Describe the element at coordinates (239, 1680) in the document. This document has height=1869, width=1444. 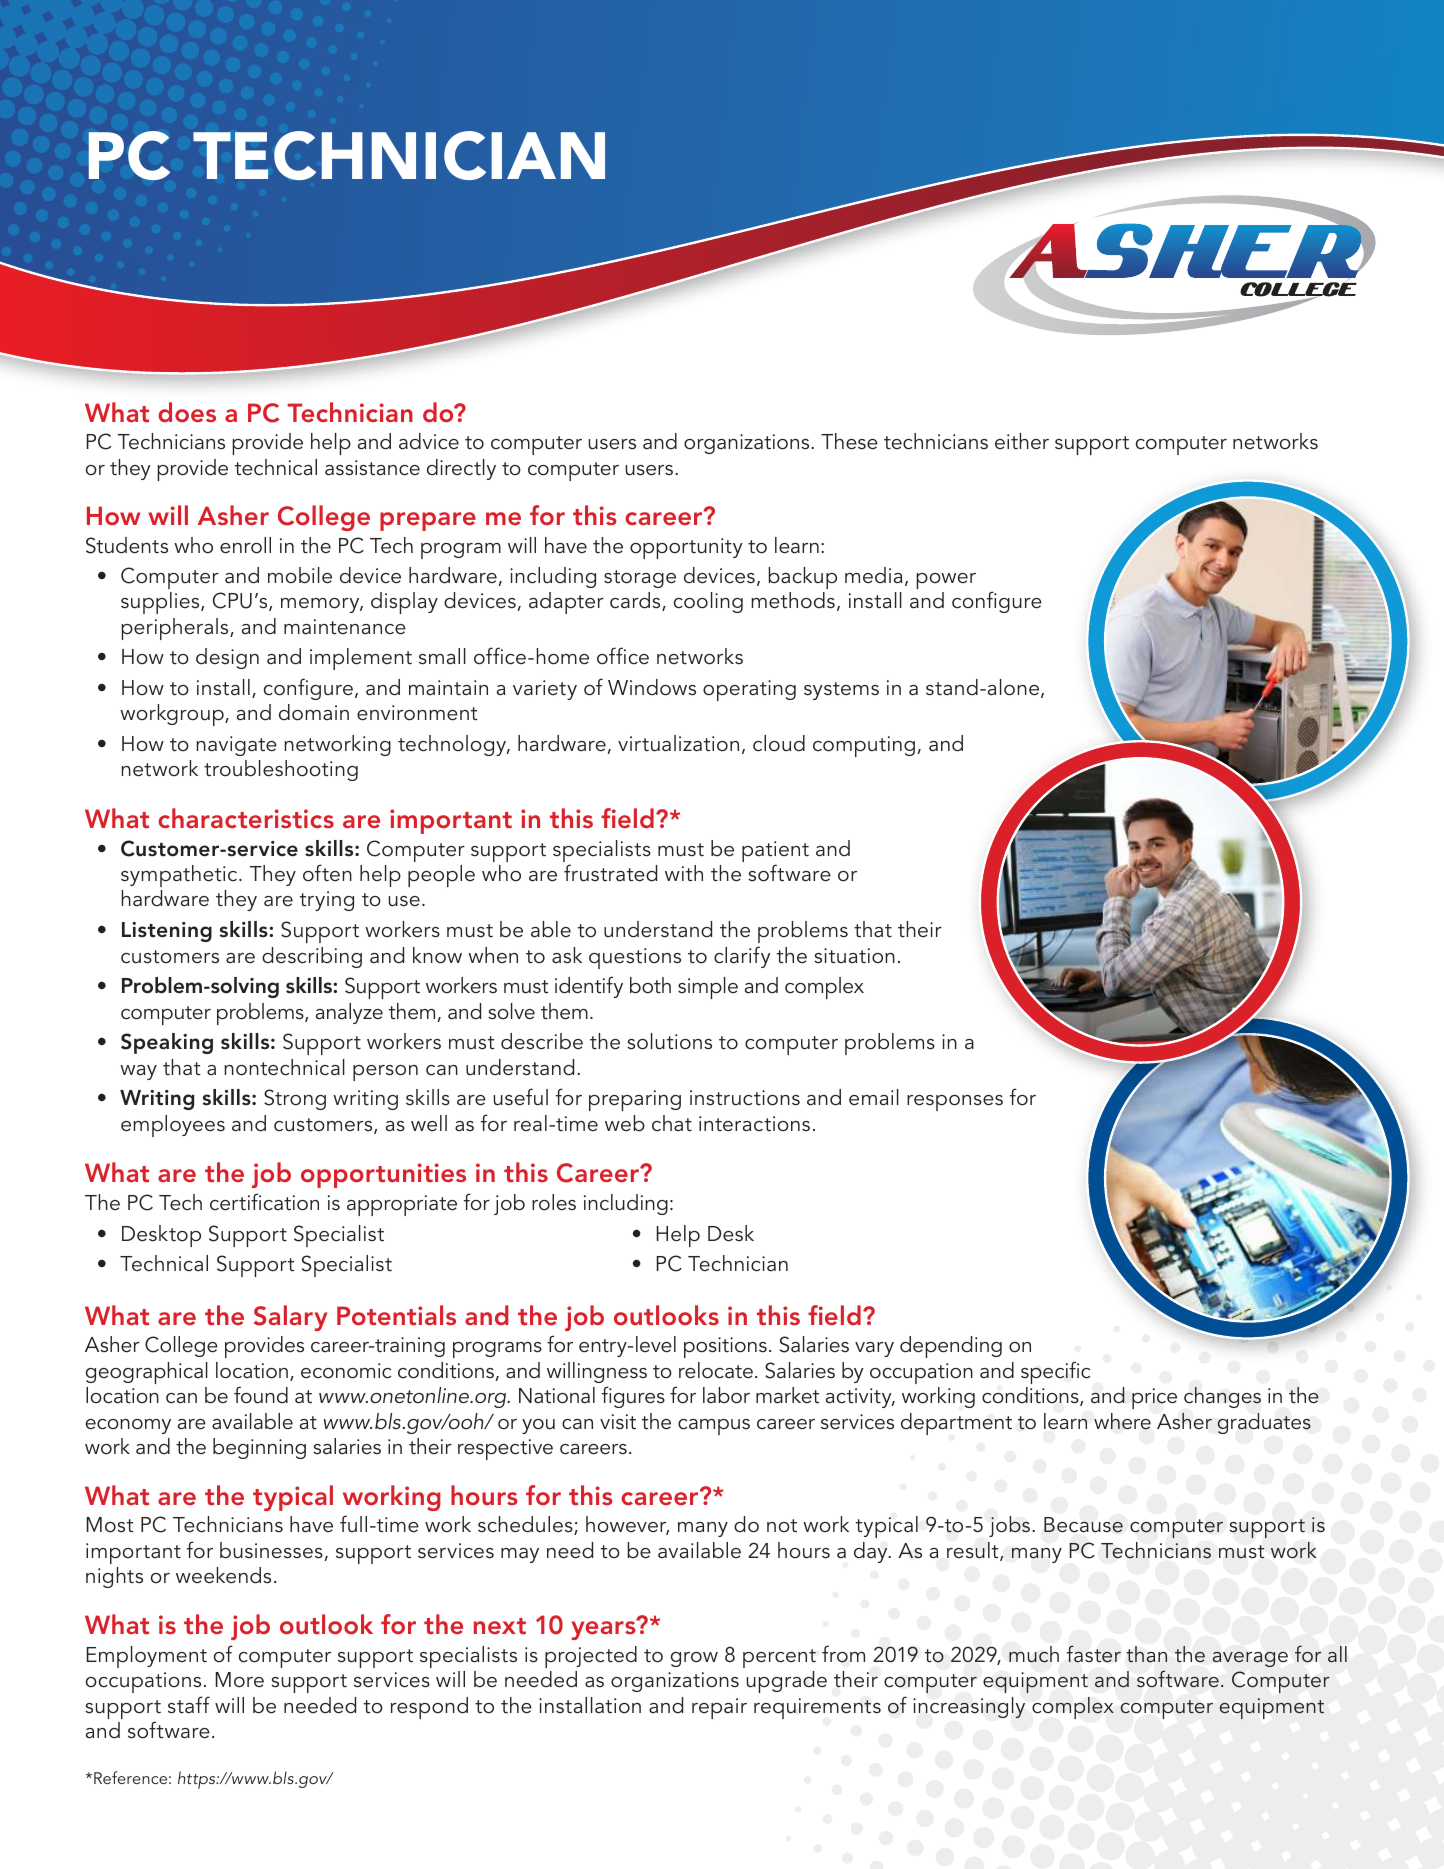
I see `More` at that location.
